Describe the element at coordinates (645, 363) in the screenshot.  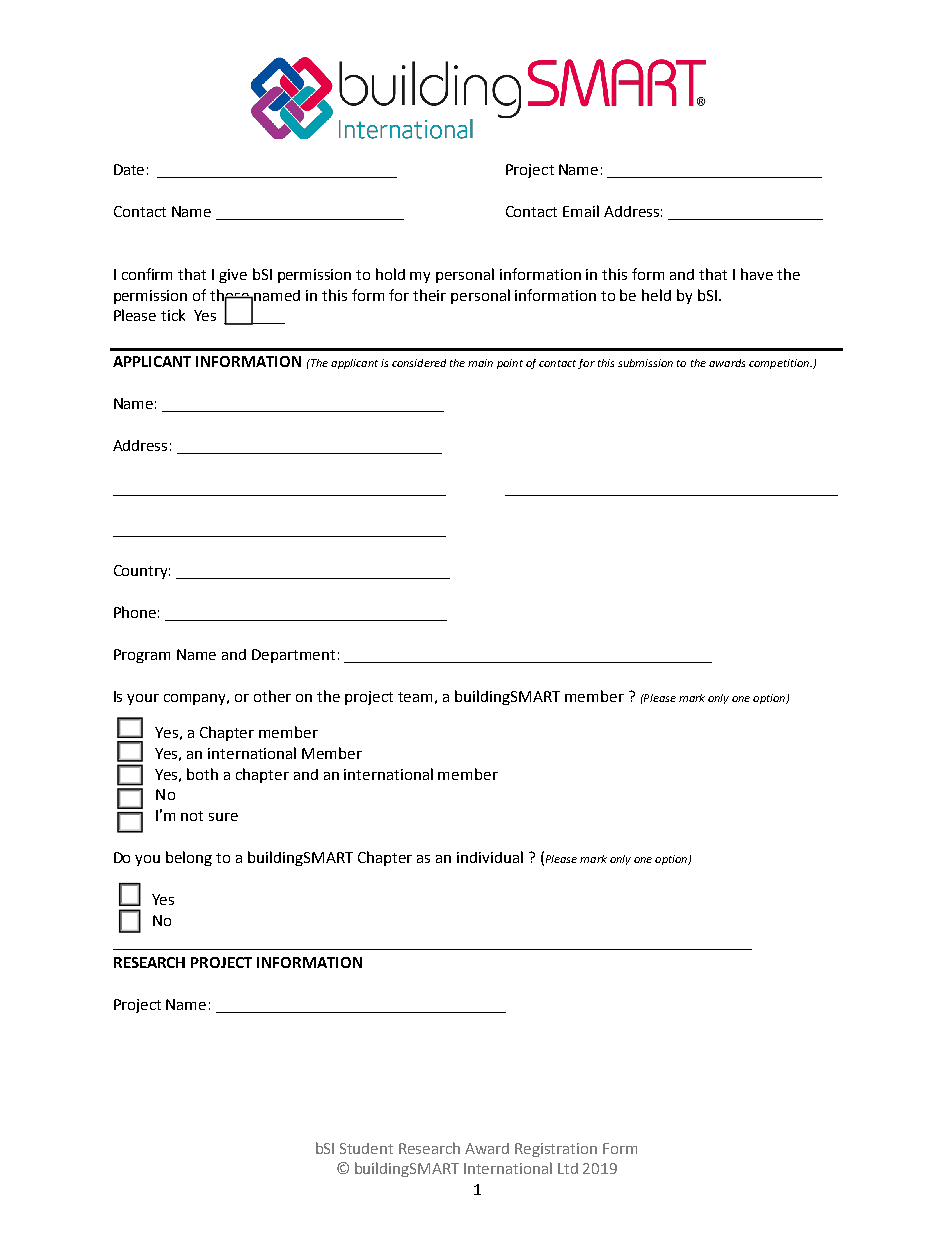
I see `submission` at that location.
